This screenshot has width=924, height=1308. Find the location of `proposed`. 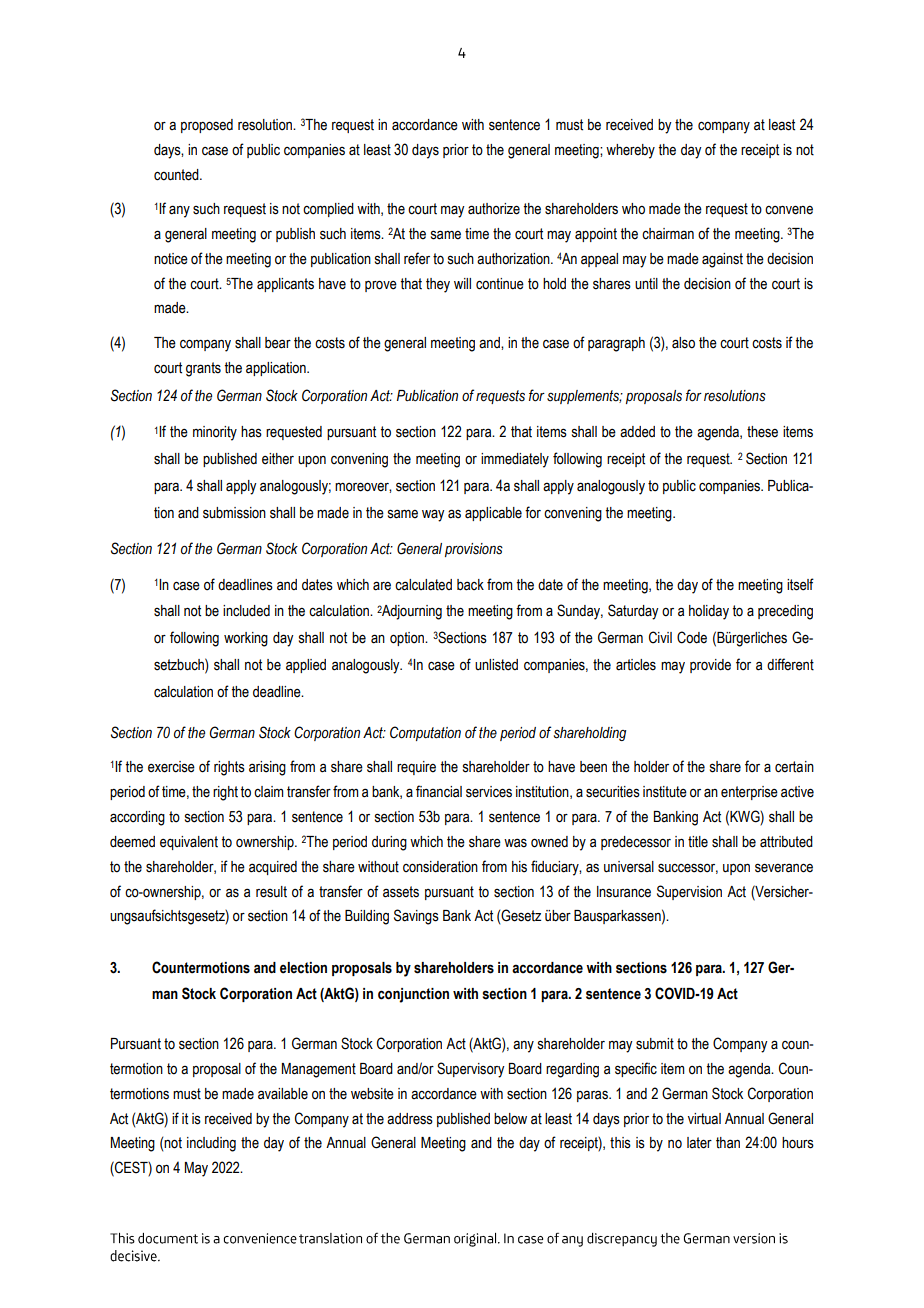

proposed is located at coordinates (207, 126).
